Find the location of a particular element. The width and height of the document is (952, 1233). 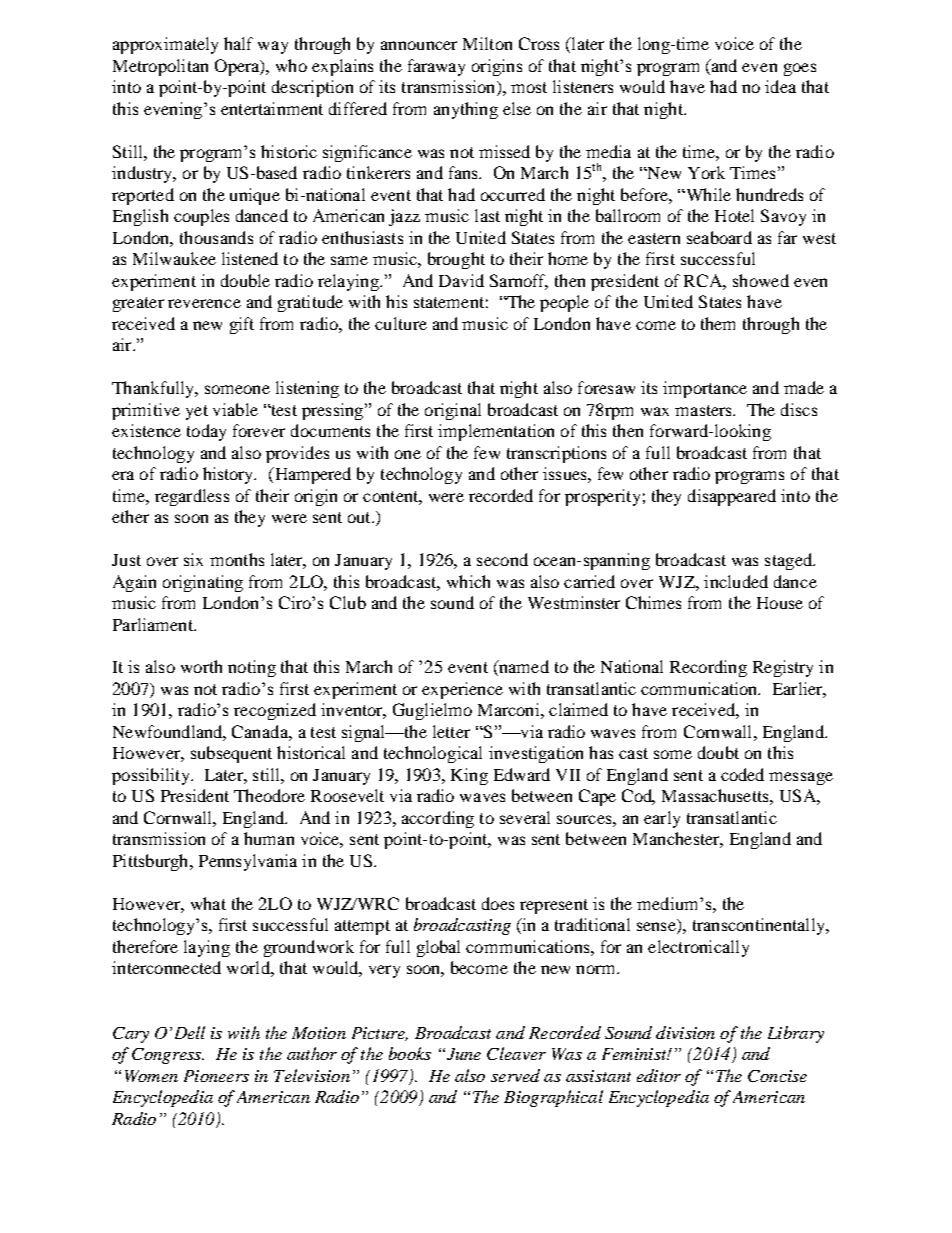

idea is located at coordinates (780, 86).
